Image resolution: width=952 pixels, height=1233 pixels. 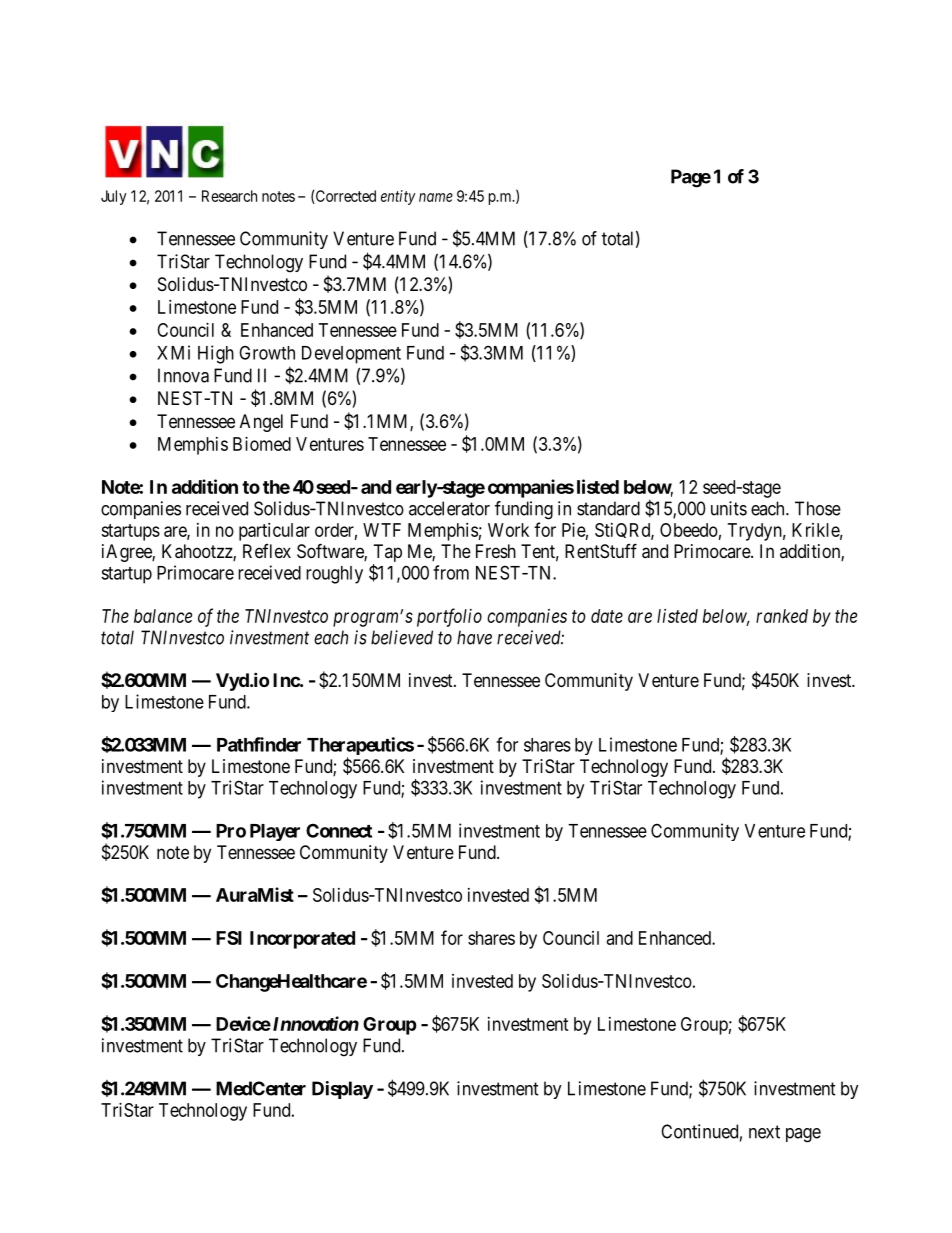 I want to click on entity, so click(x=398, y=197).
